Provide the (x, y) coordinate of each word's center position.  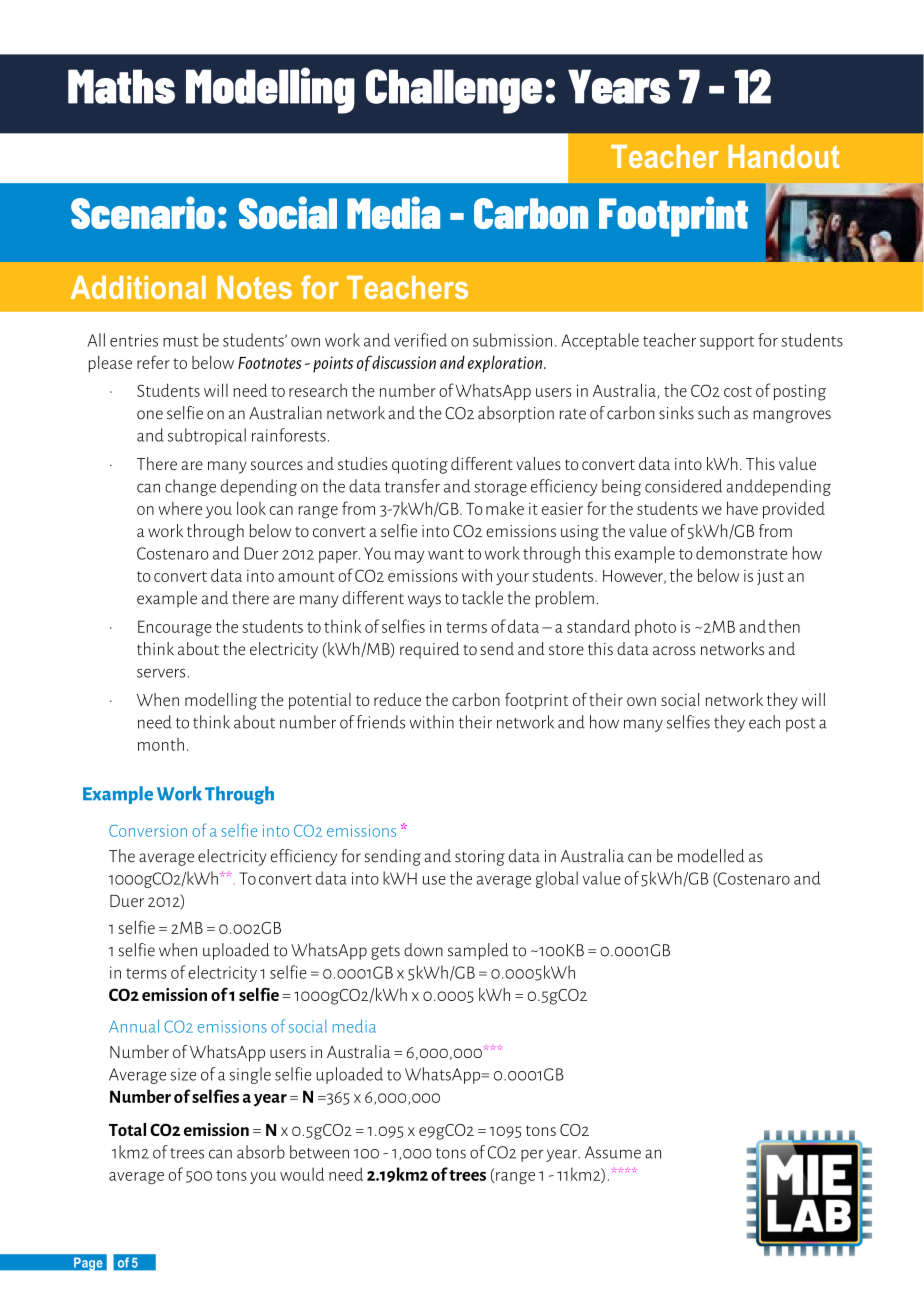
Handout (783, 156)
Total (127, 1129)
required (429, 650)
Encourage (175, 628)
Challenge (454, 91)
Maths (121, 86)
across (674, 650)
